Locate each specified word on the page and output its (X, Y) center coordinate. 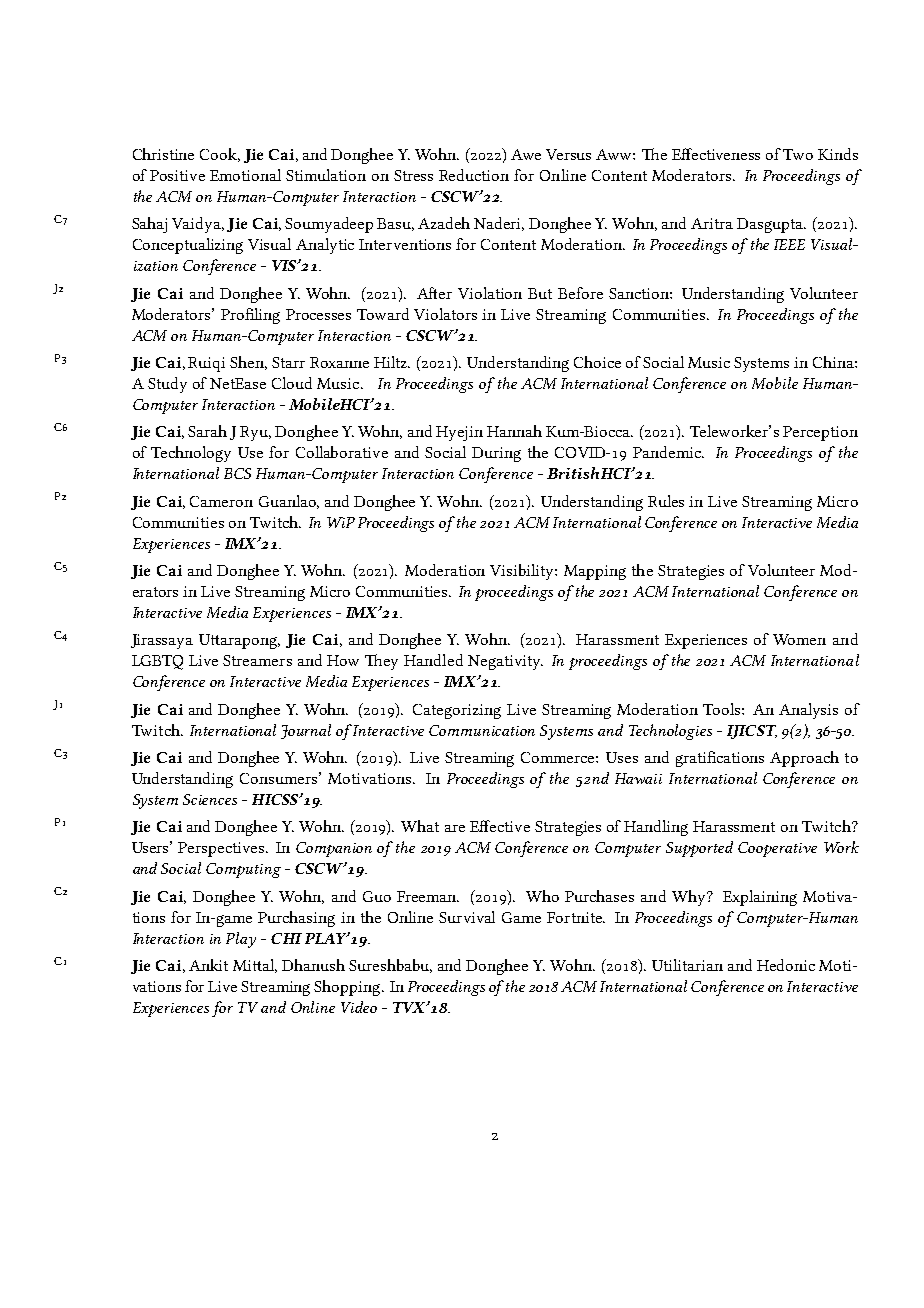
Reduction (474, 175)
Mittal (255, 966)
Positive (177, 175)
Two (798, 154)
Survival (467, 917)
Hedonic (786, 965)
